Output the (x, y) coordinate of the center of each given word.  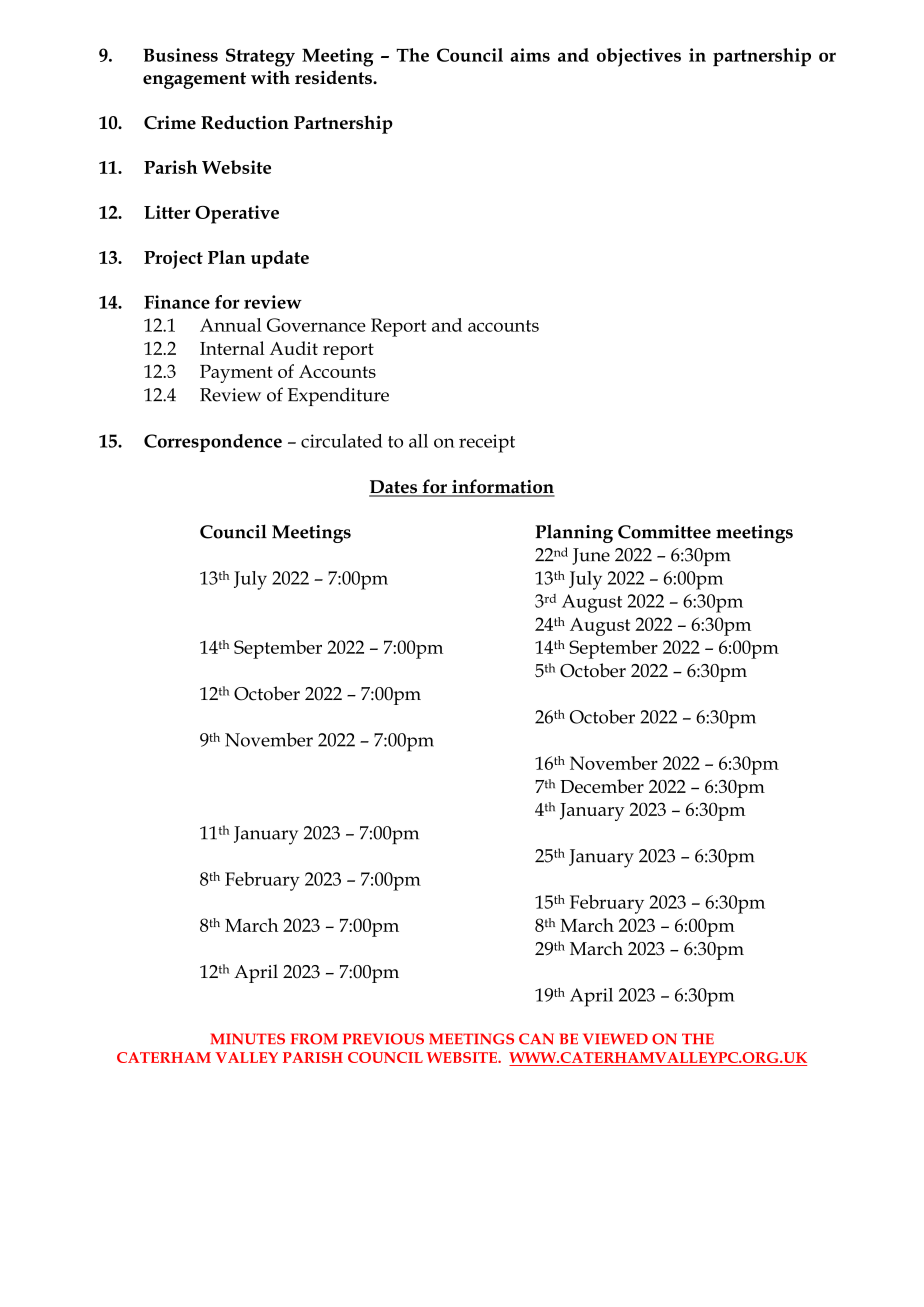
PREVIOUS (383, 1039)
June (591, 556)
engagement (194, 80)
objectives (639, 57)
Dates (394, 488)
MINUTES (248, 1039)
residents (334, 77)
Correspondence (213, 443)
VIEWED (615, 1039)
